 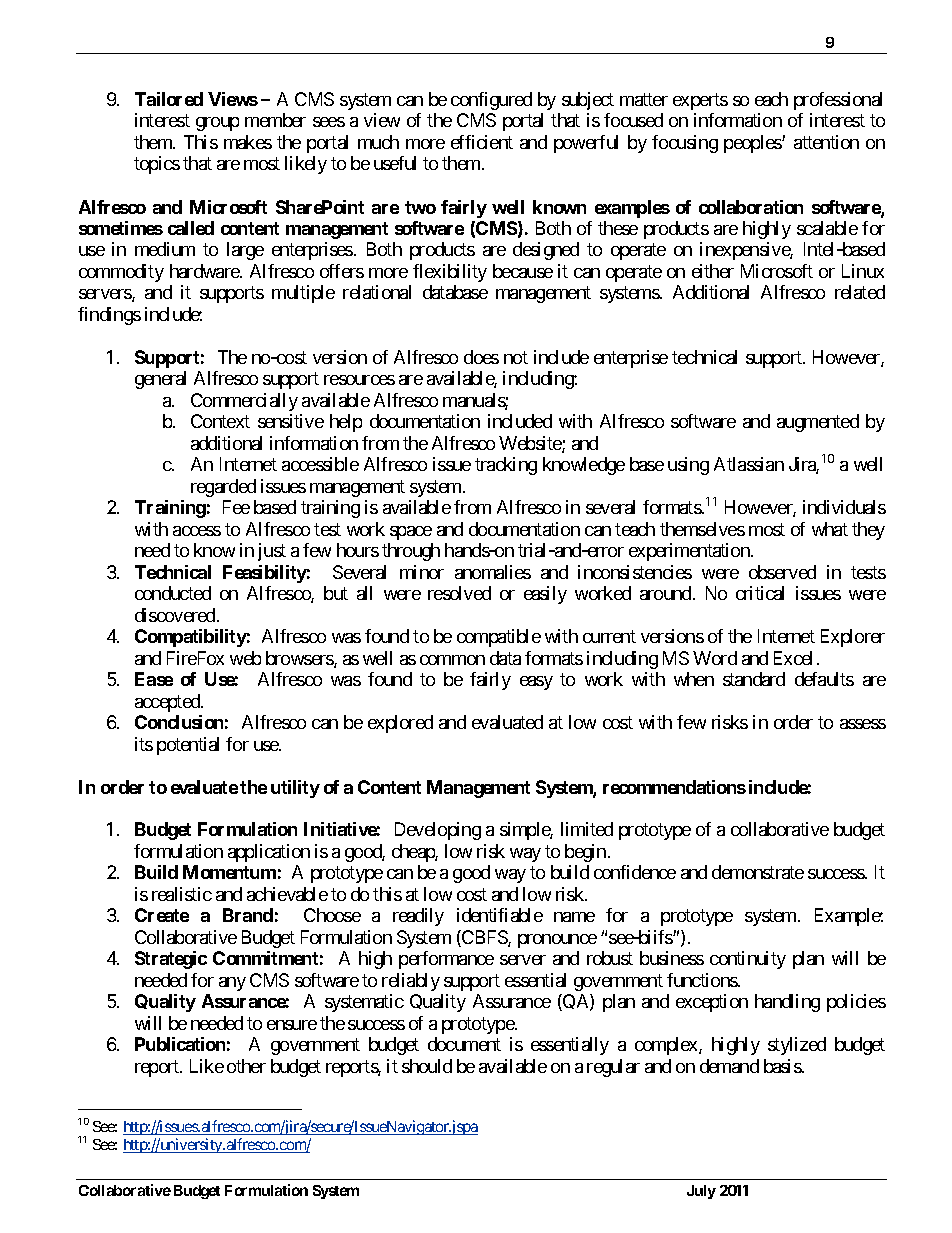 What do you see at coordinates (793, 658) in the image?
I see `Excel` at bounding box center [793, 658].
